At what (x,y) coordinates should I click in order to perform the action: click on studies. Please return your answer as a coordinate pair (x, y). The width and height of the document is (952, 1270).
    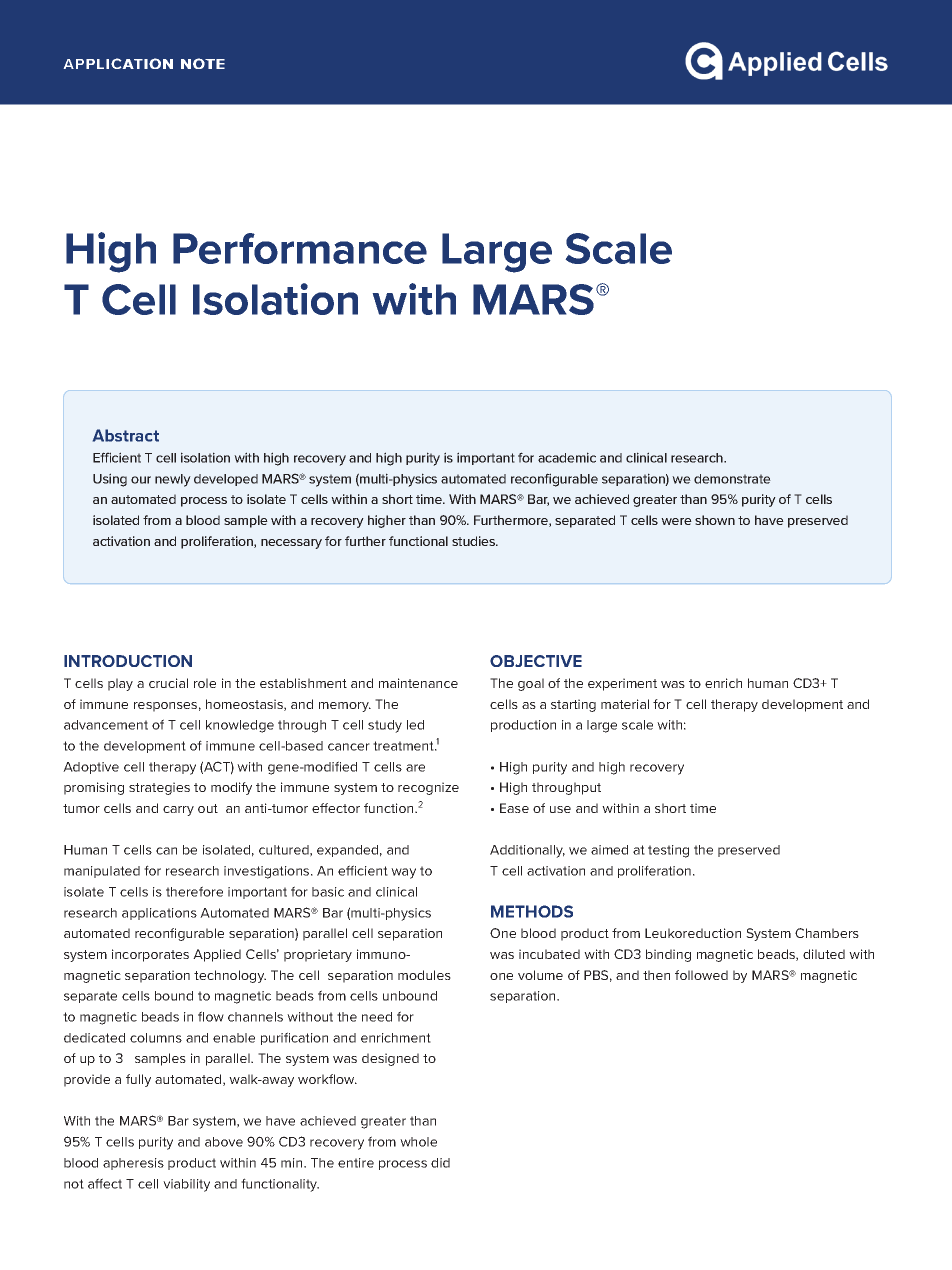
    Looking at the image, I should click on (475, 541).
